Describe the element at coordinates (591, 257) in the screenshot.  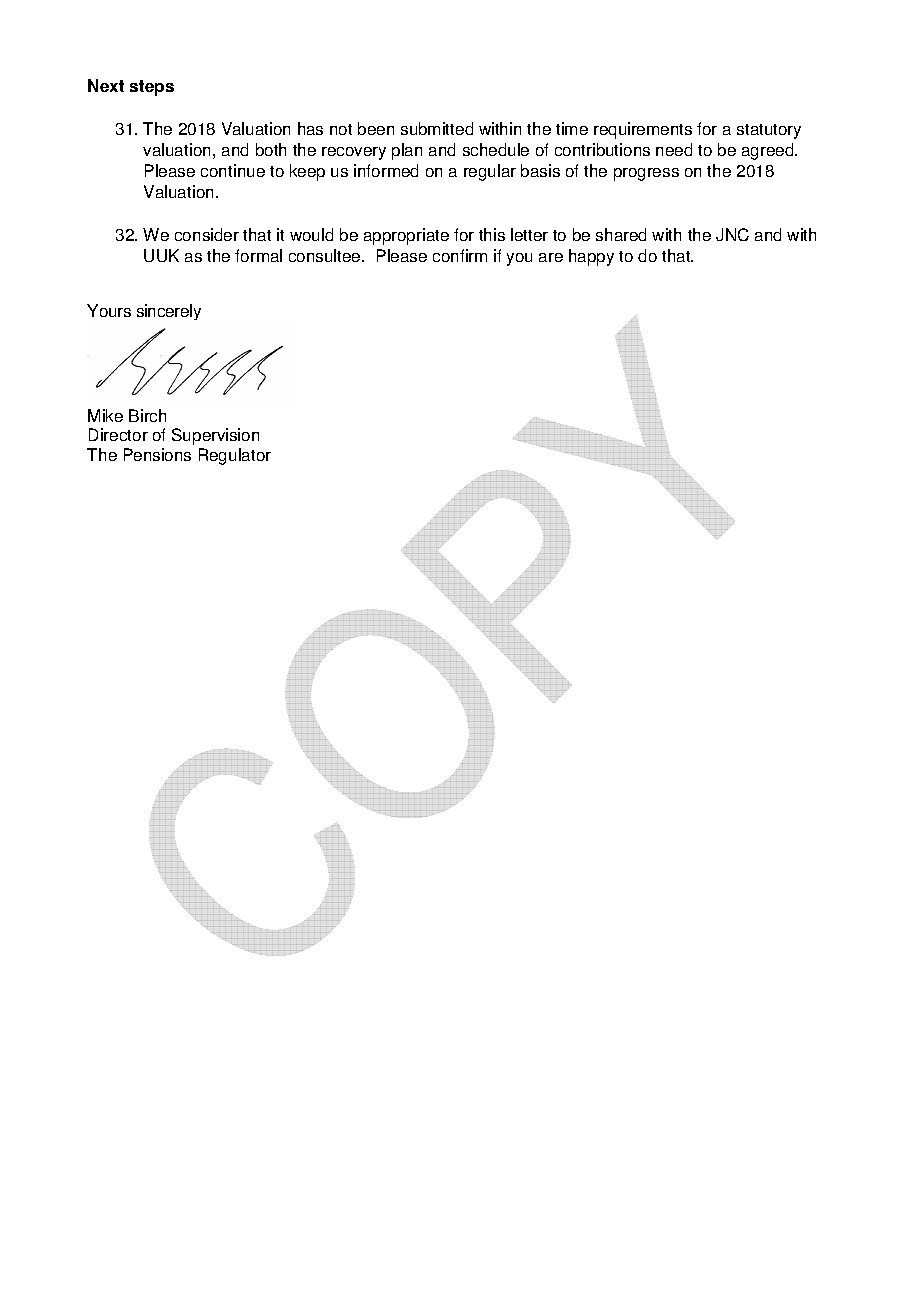
I see `happy` at that location.
